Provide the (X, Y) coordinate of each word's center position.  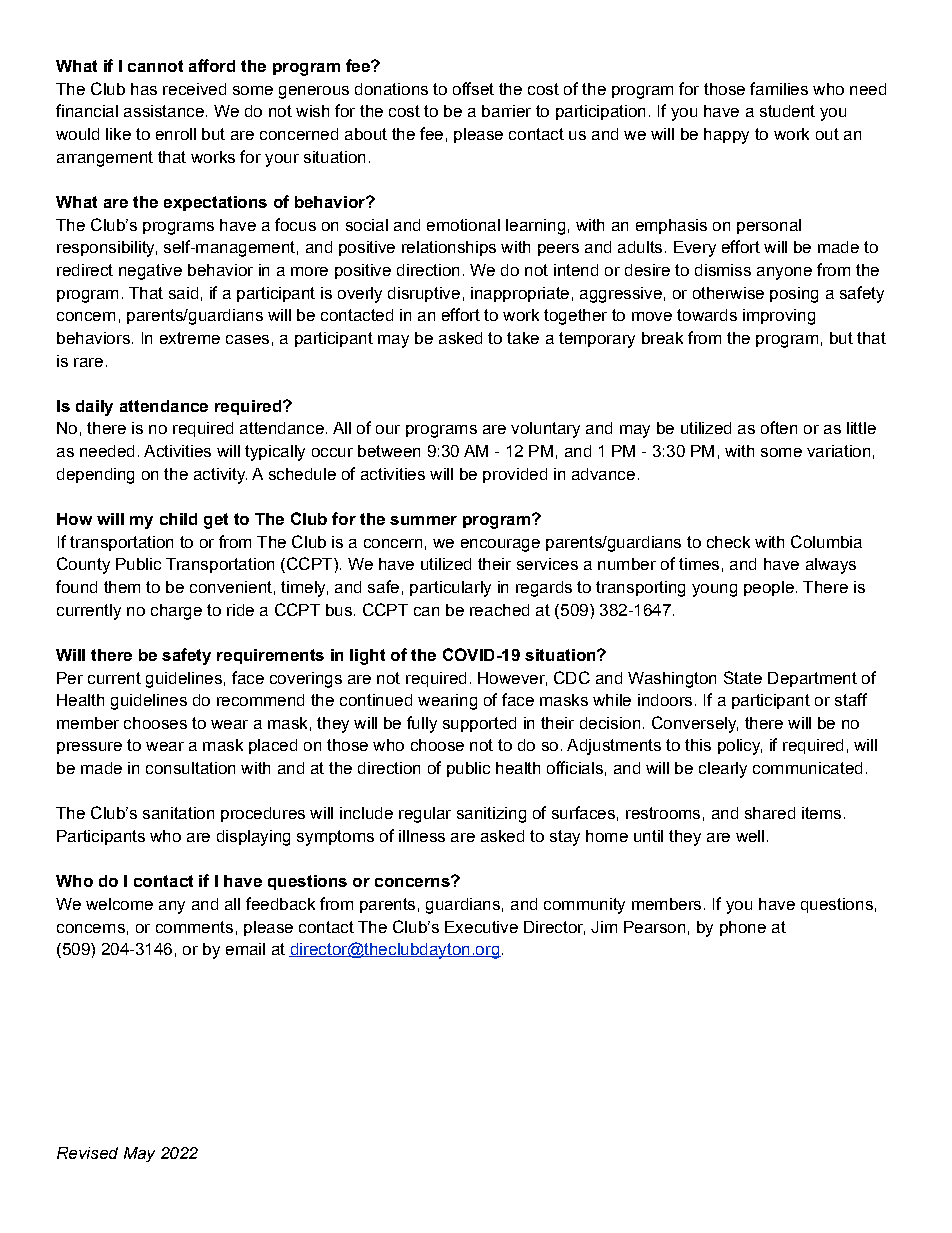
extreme (190, 338)
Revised (87, 1153)
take (523, 338)
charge (176, 612)
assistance (164, 111)
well (750, 836)
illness (422, 836)
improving (779, 317)
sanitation (178, 813)
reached (499, 610)
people (769, 588)
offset (473, 88)
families (779, 88)
